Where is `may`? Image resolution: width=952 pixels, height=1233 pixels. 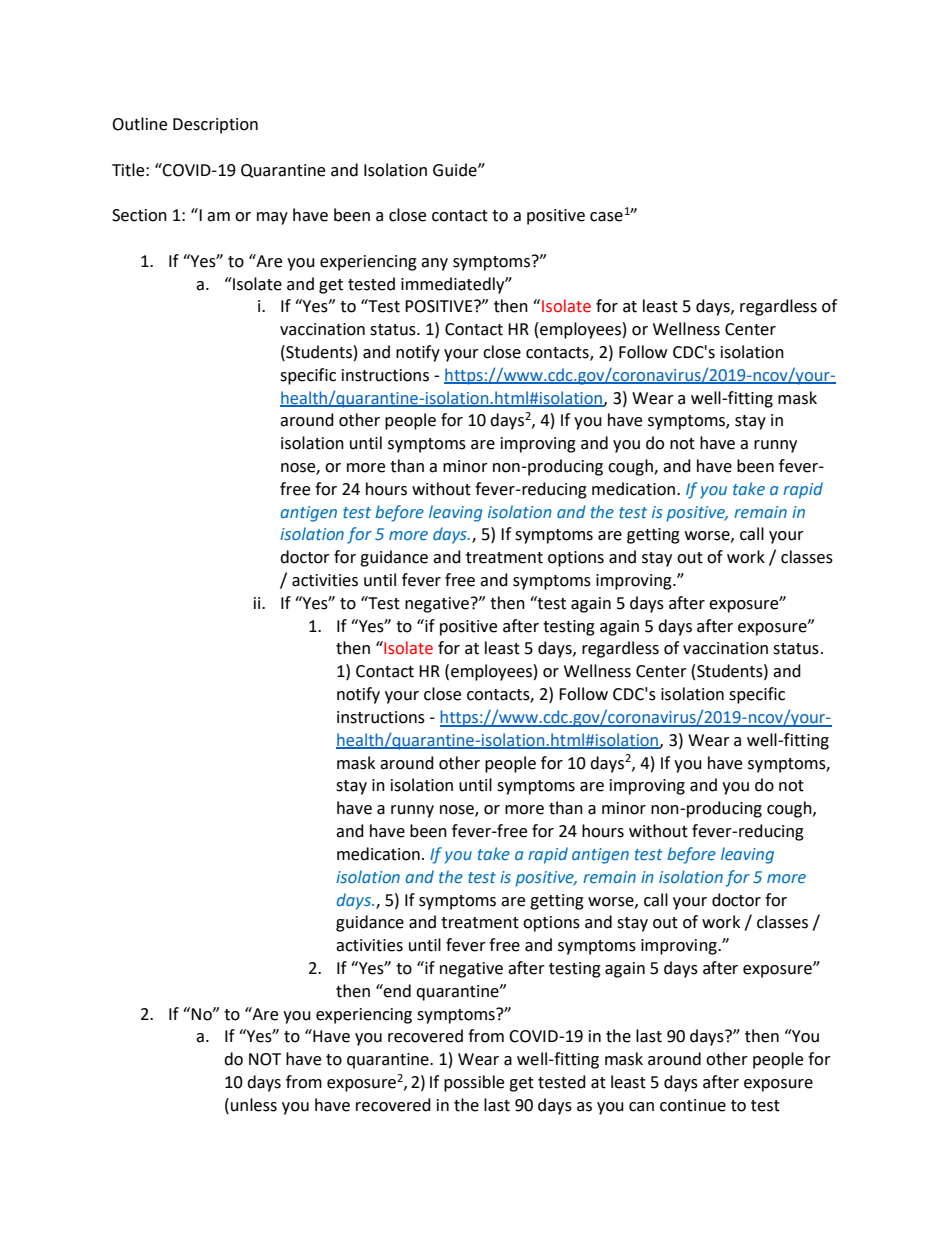 may is located at coordinates (272, 218).
